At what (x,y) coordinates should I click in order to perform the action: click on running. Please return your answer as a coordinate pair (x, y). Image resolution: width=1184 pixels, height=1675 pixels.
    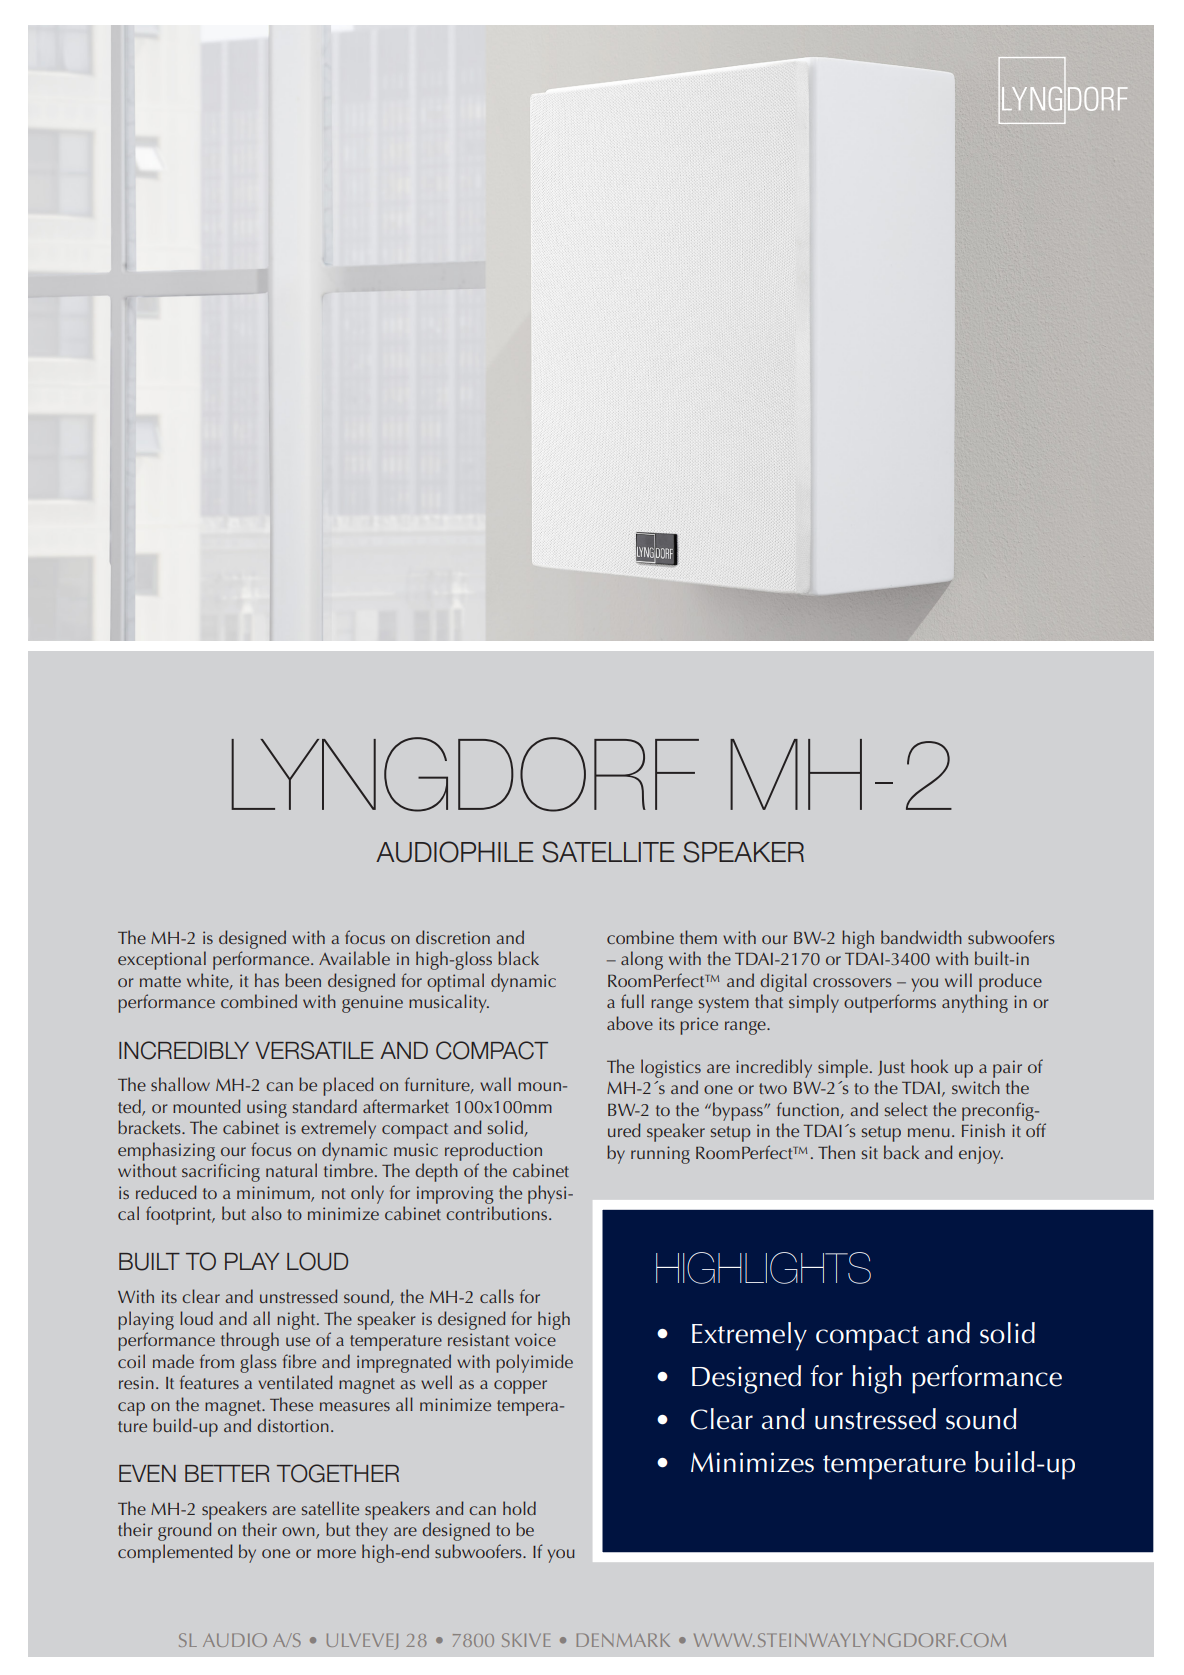
    Looking at the image, I should click on (660, 1155).
